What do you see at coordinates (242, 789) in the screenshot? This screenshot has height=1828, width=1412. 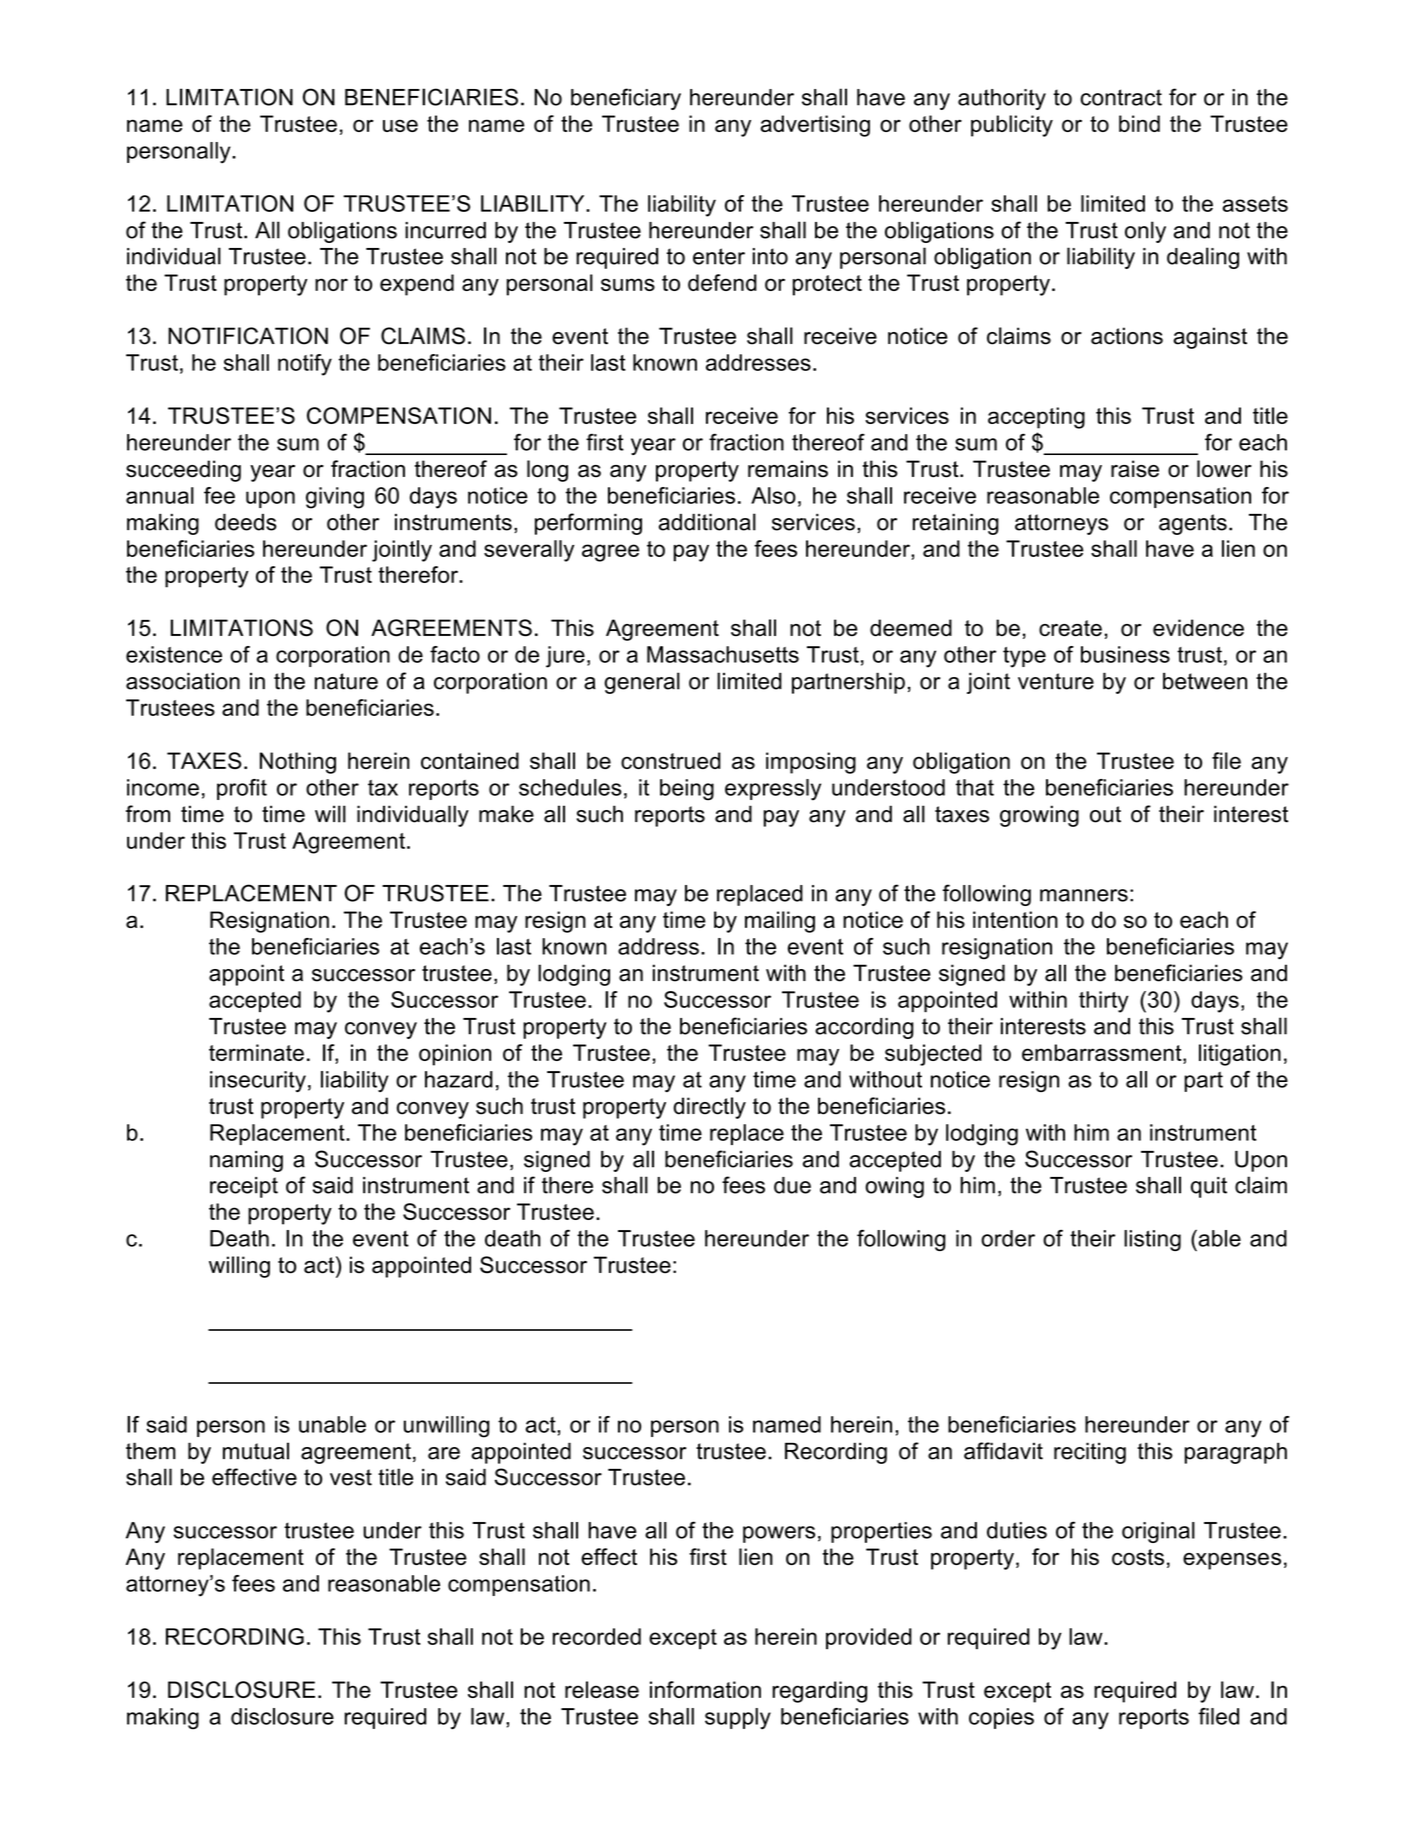 I see `profit` at bounding box center [242, 789].
